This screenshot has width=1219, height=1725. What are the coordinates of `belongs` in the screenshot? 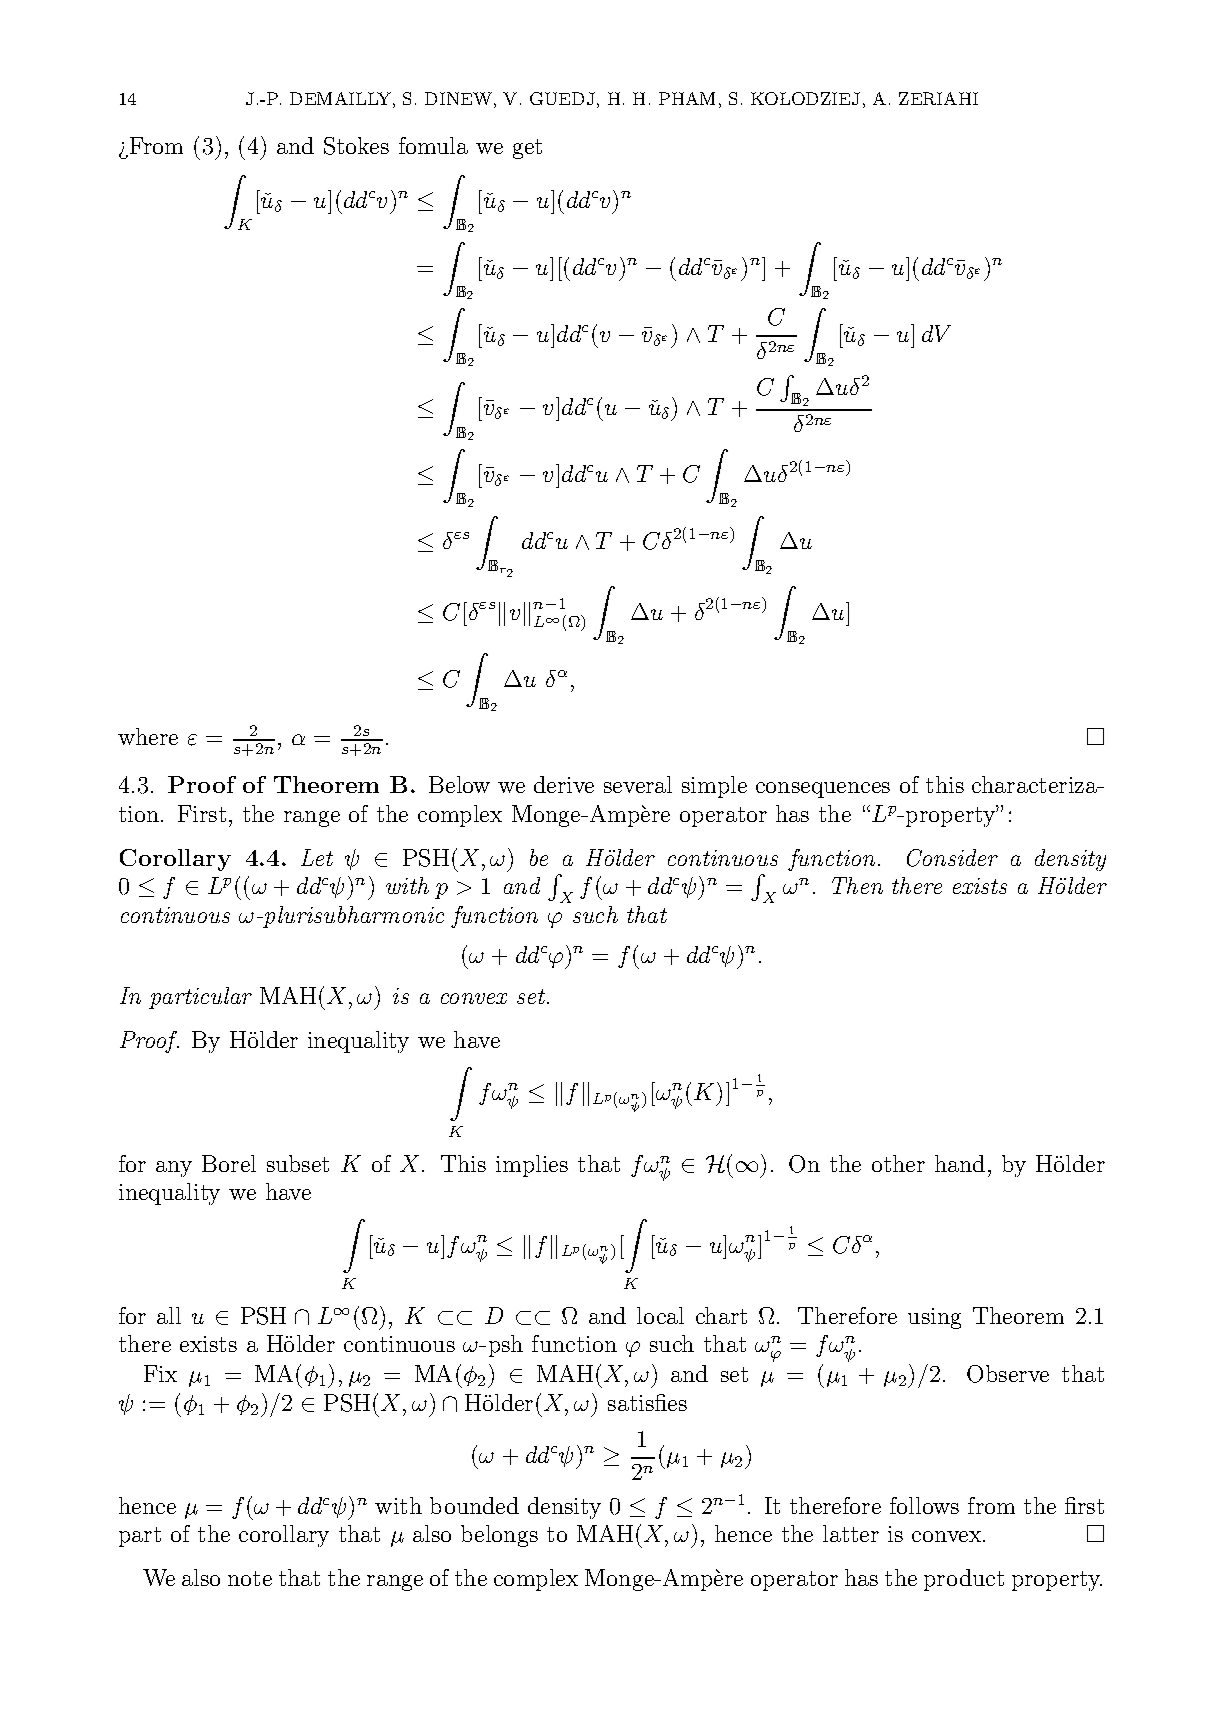 It's located at (499, 1536).
